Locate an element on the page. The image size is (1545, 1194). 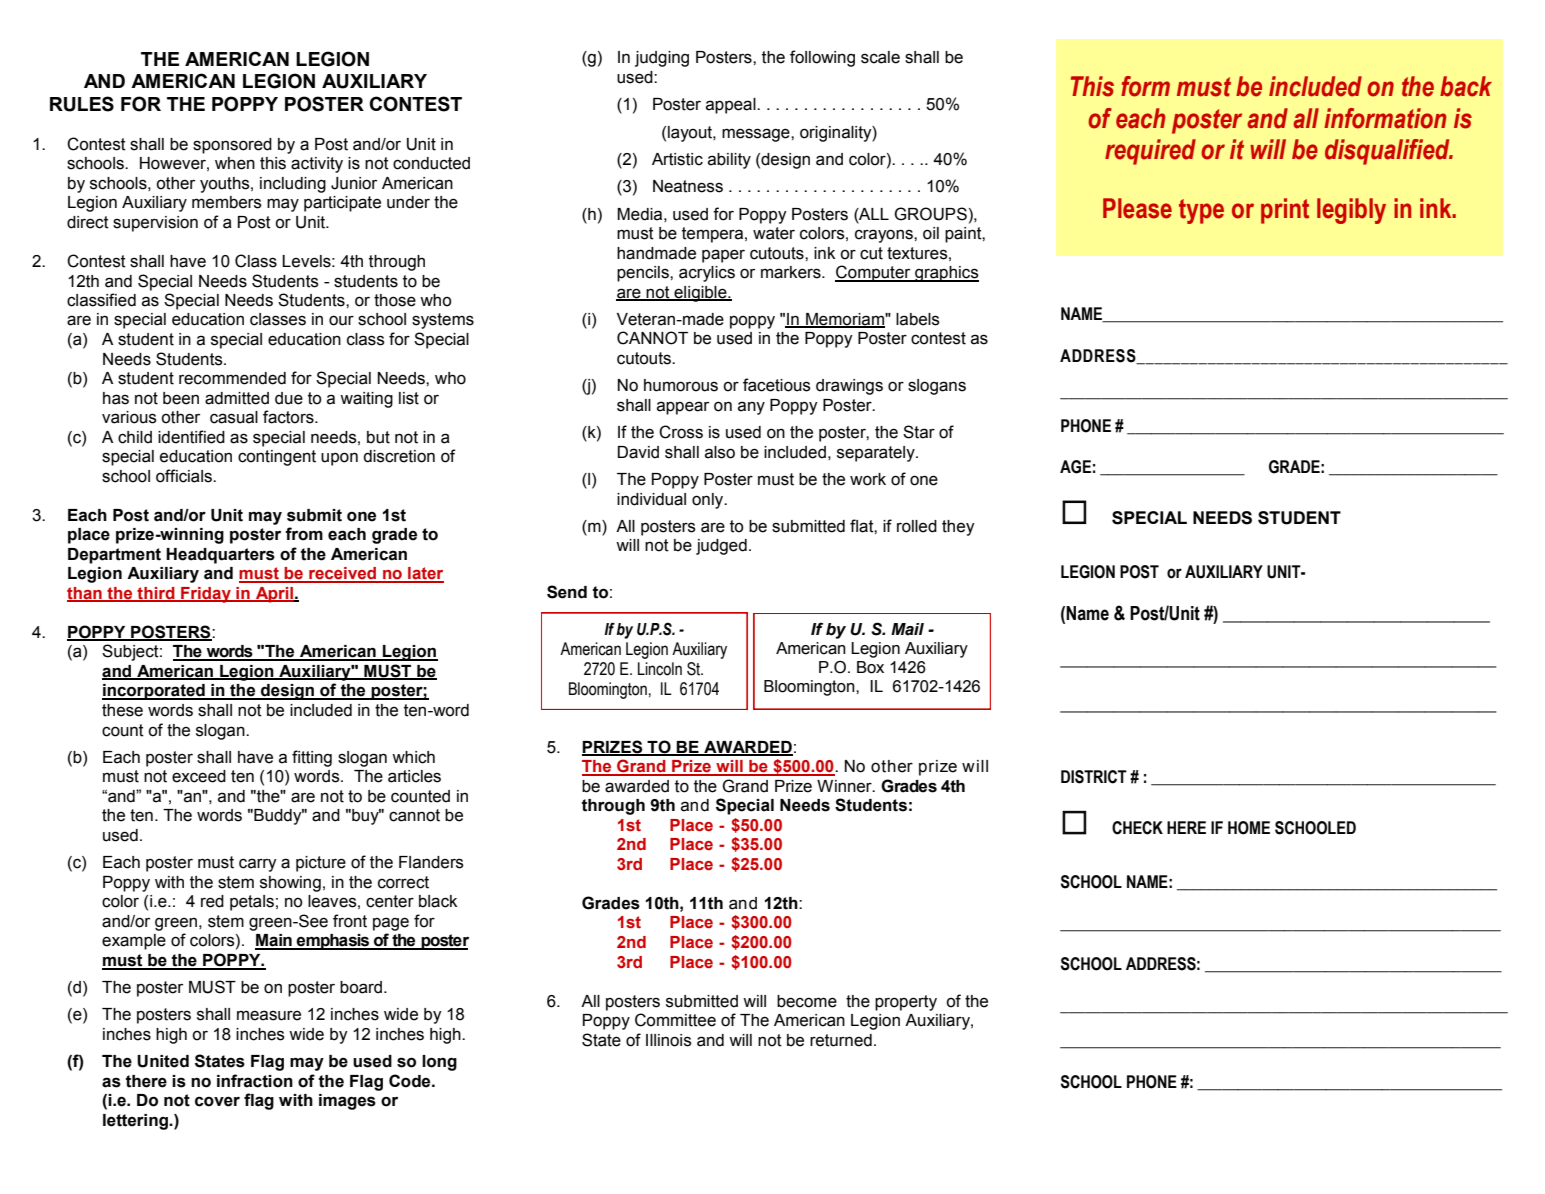
sponsored is located at coordinates (232, 146).
